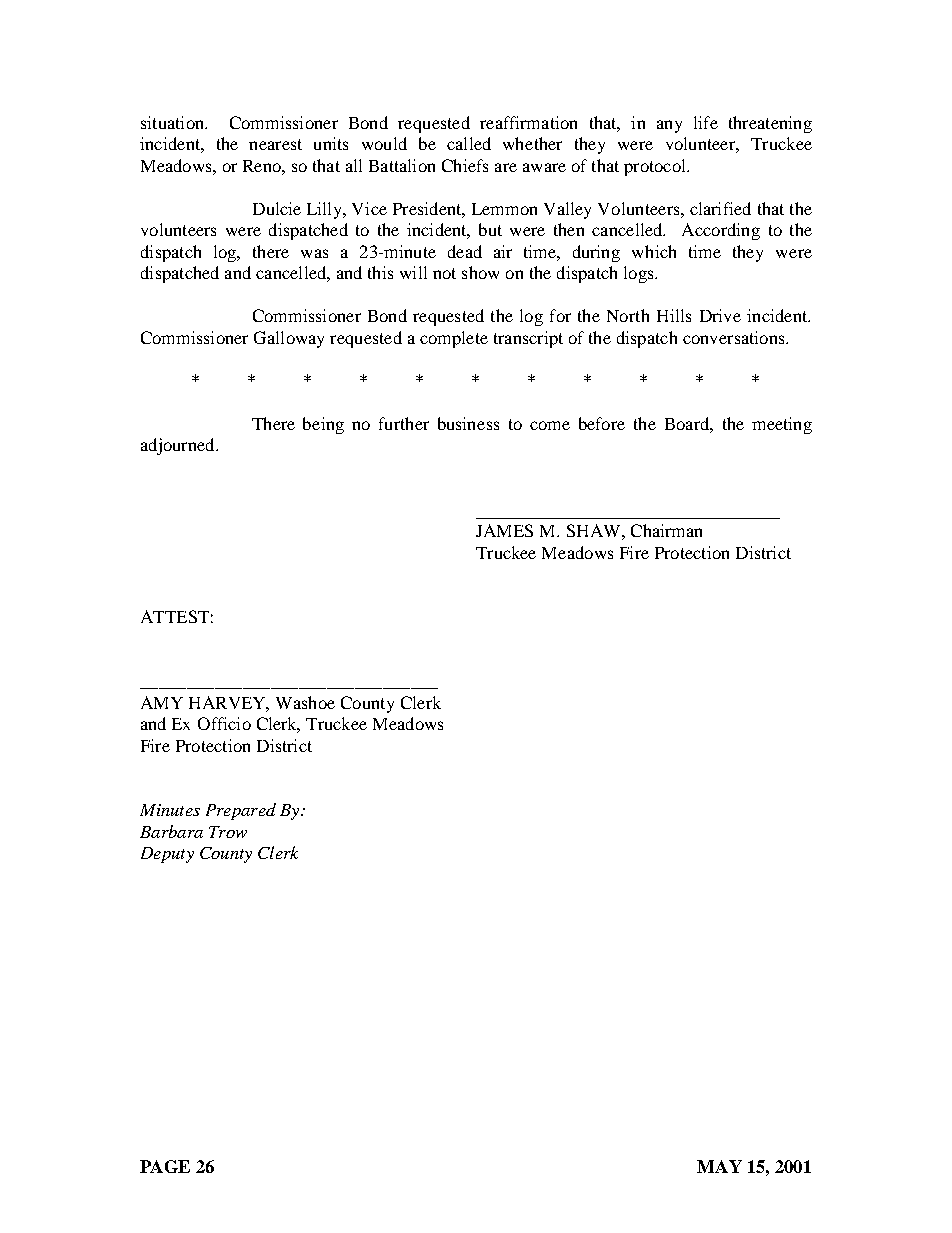  Describe the element at coordinates (275, 144) in the screenshot. I see `nearest` at that location.
